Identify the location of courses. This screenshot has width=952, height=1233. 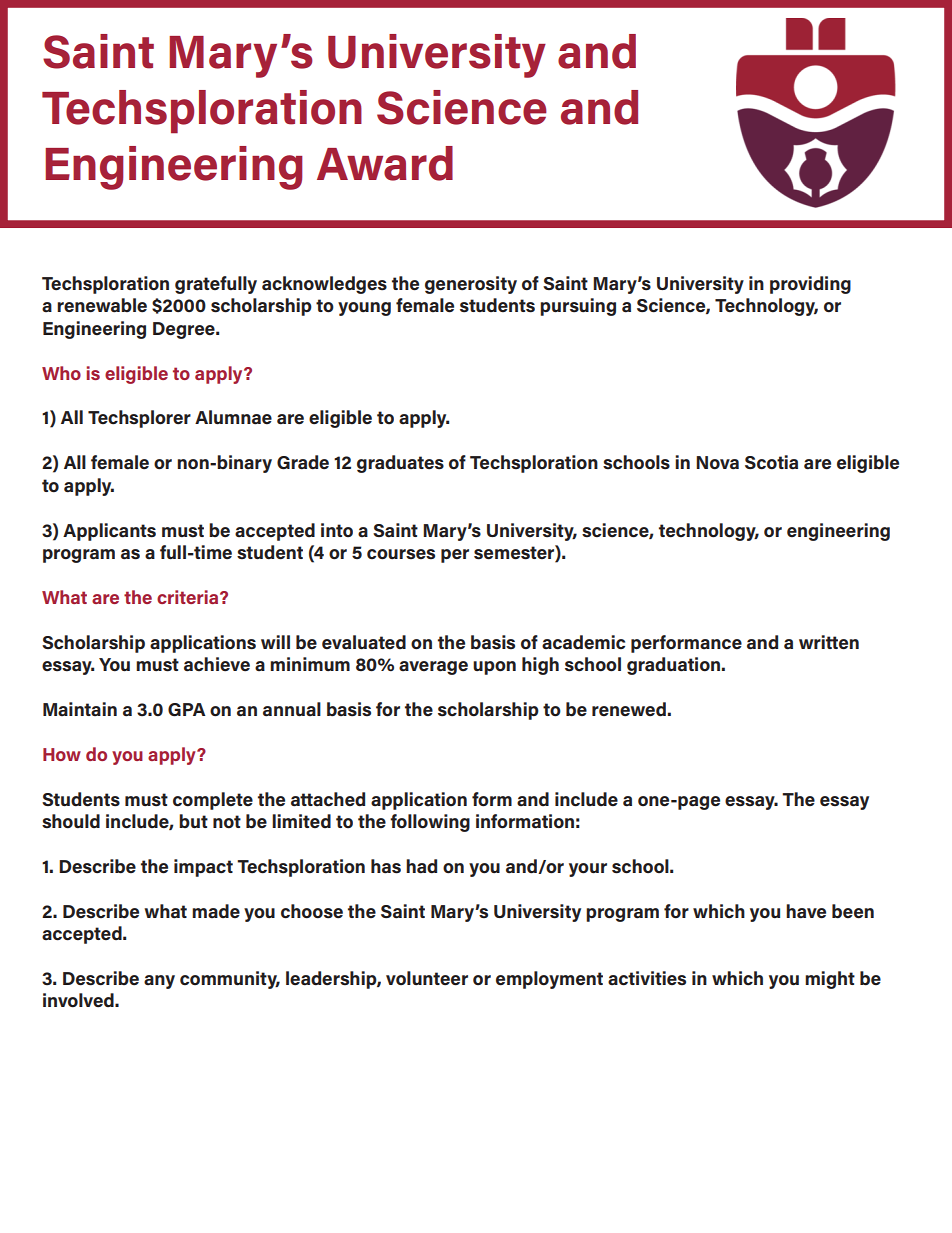
(401, 554).
